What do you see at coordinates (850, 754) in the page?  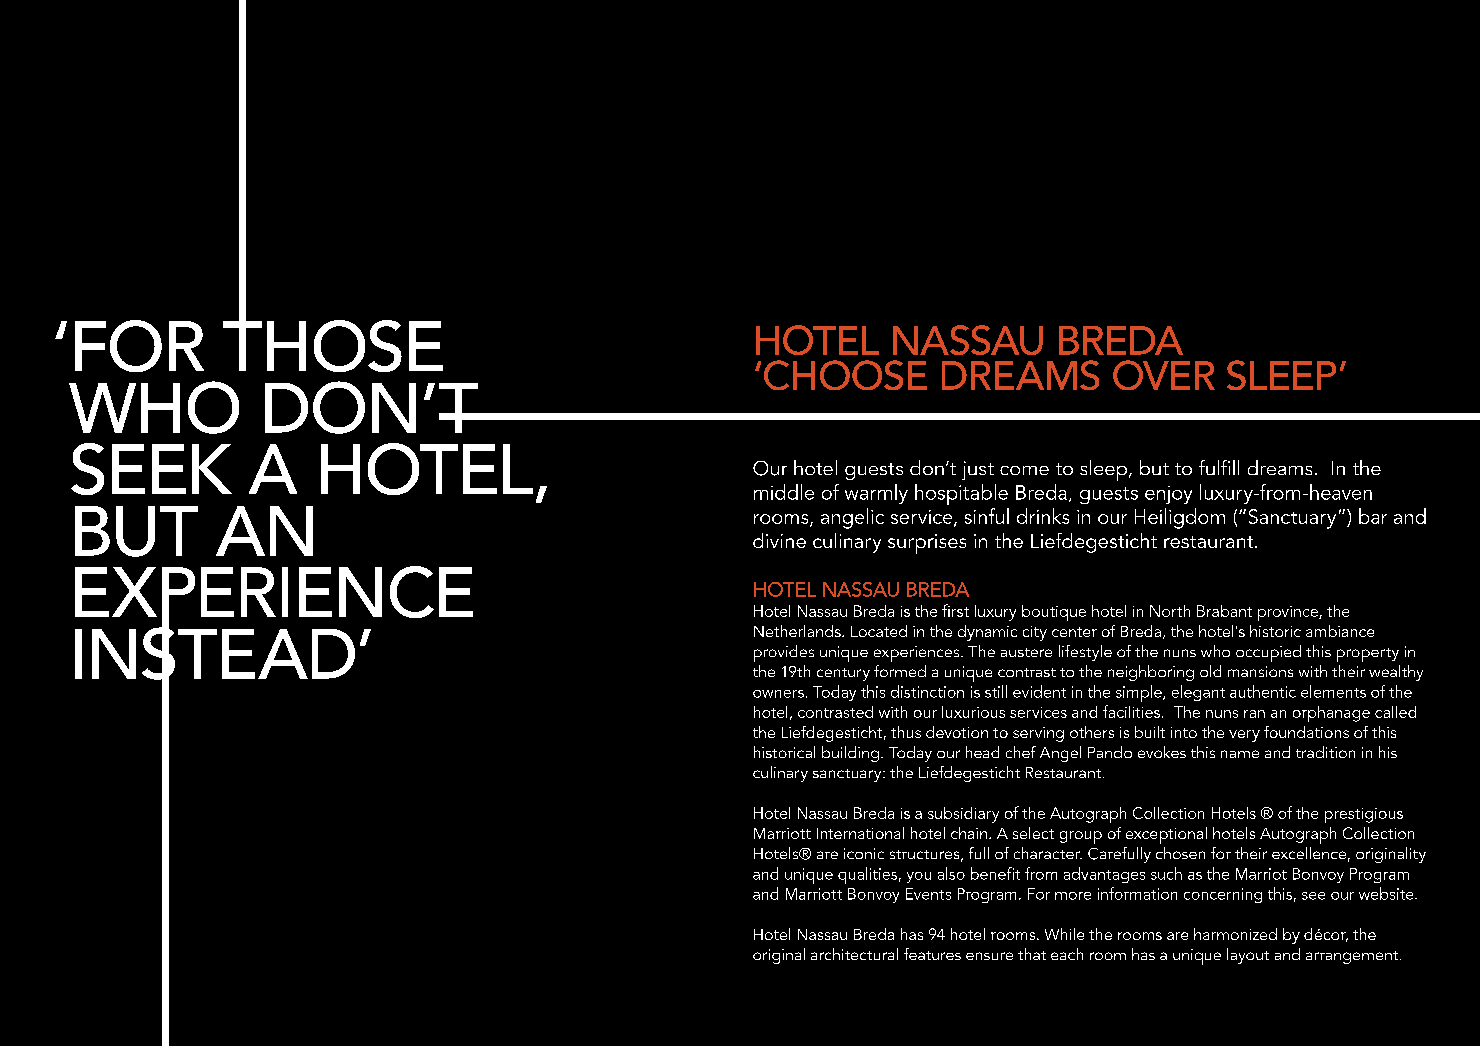 I see `building` at bounding box center [850, 754].
